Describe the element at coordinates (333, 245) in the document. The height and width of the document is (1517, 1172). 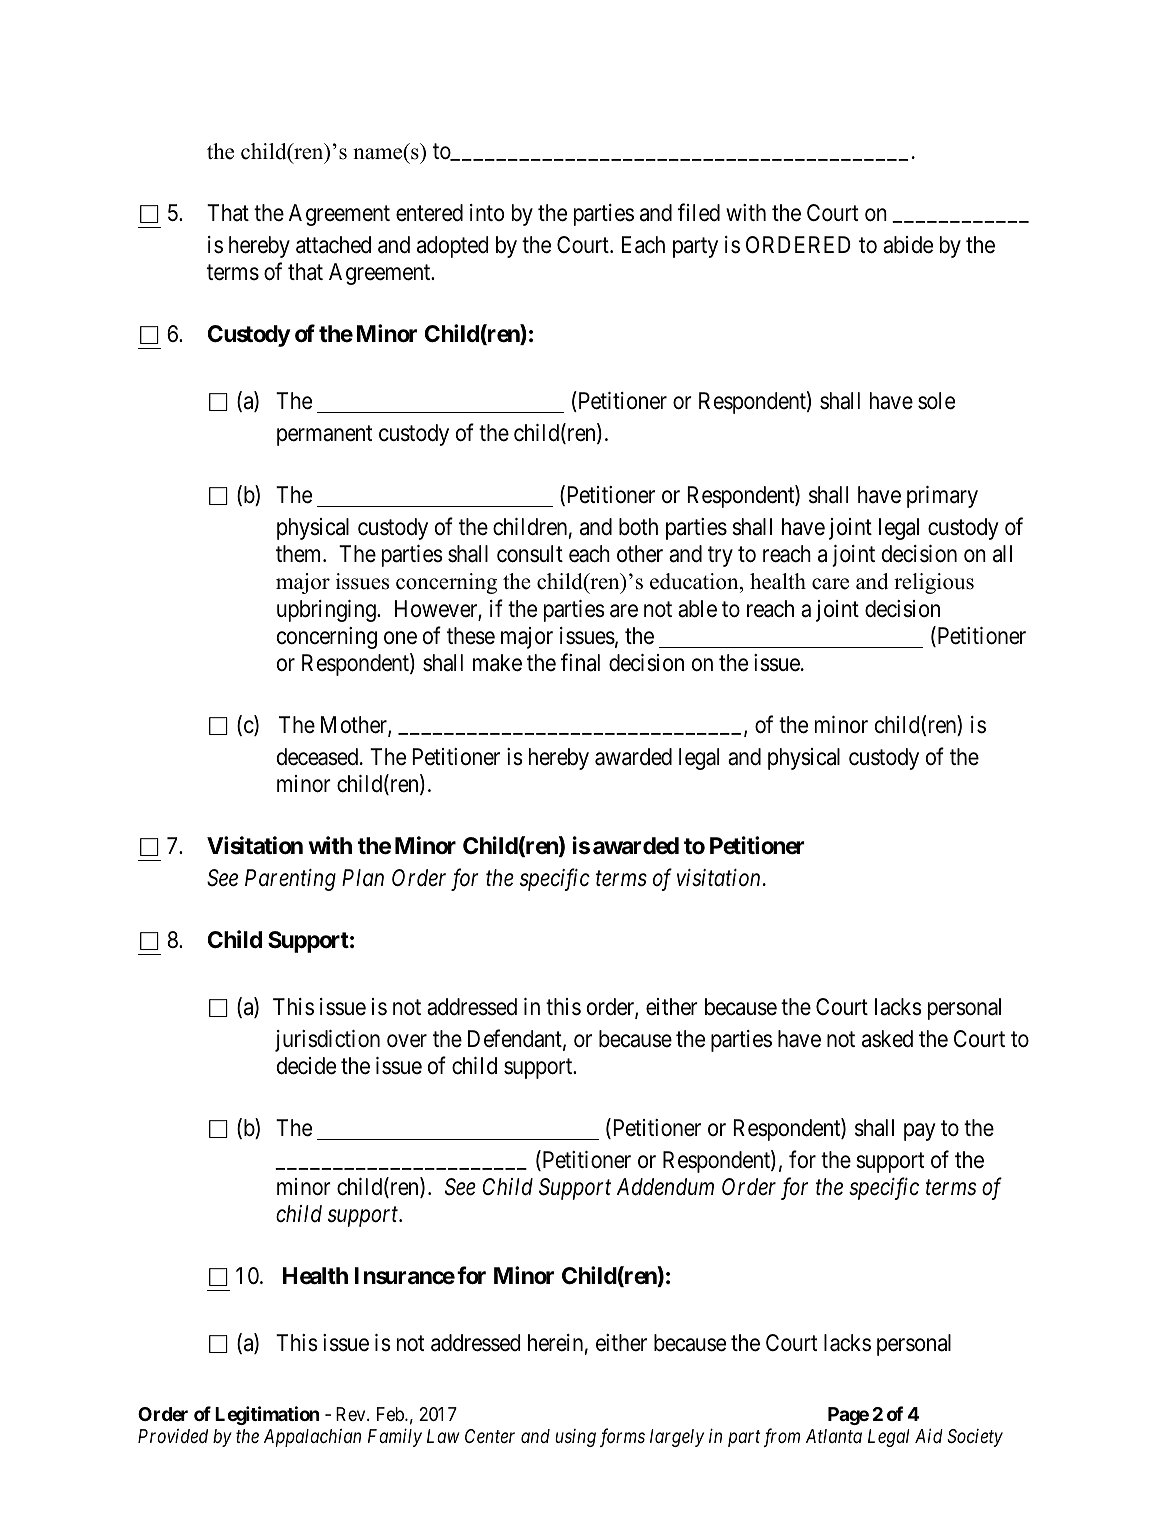
I see `attached` at that location.
